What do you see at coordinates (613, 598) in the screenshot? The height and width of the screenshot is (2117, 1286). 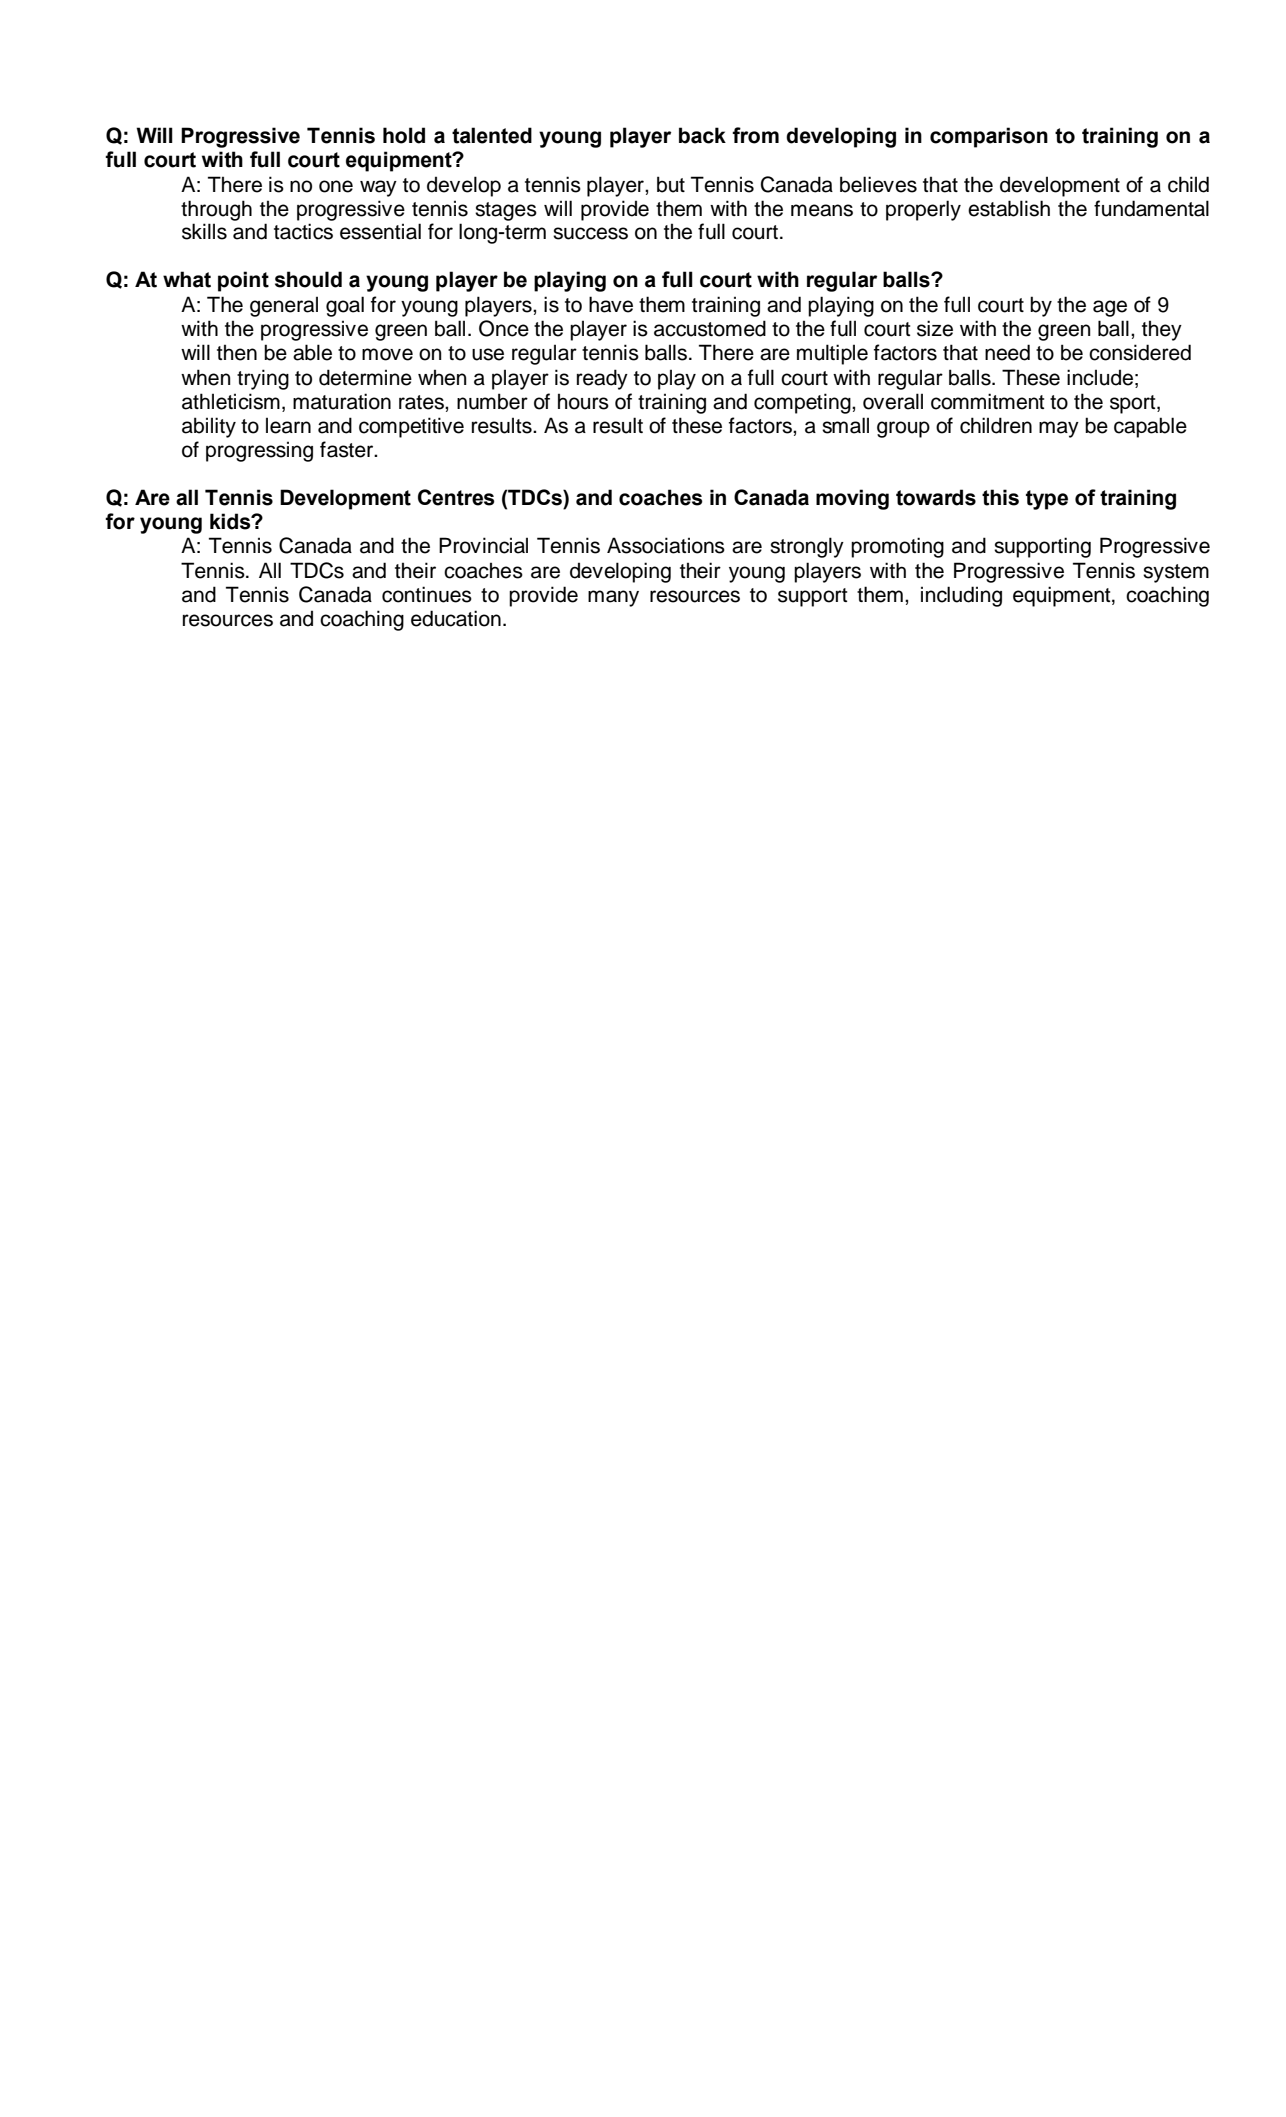 I see `many` at bounding box center [613, 598].
